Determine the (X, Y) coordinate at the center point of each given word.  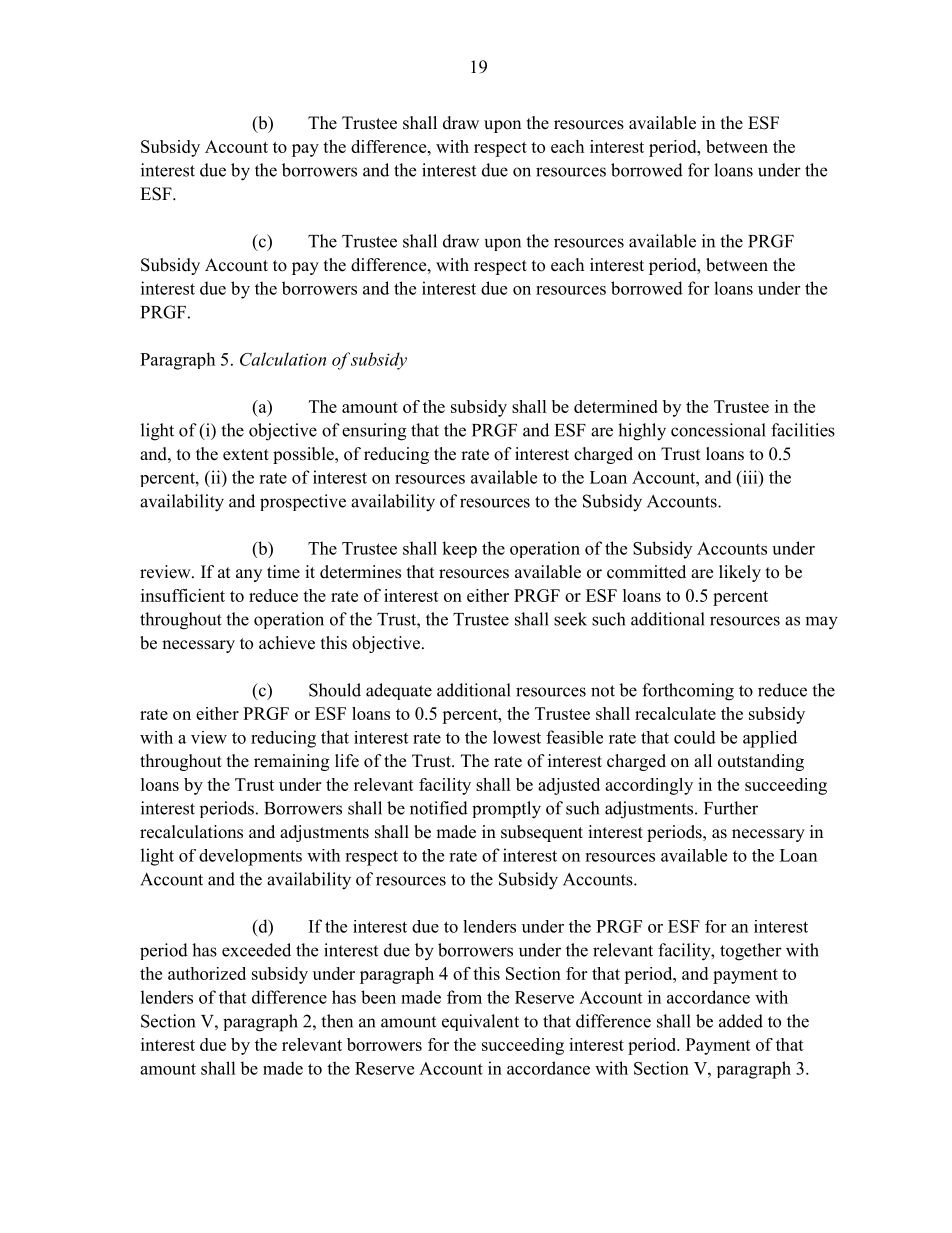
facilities (803, 430)
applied (770, 739)
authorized (207, 973)
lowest (517, 737)
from (464, 997)
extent (246, 455)
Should (335, 690)
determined (616, 406)
